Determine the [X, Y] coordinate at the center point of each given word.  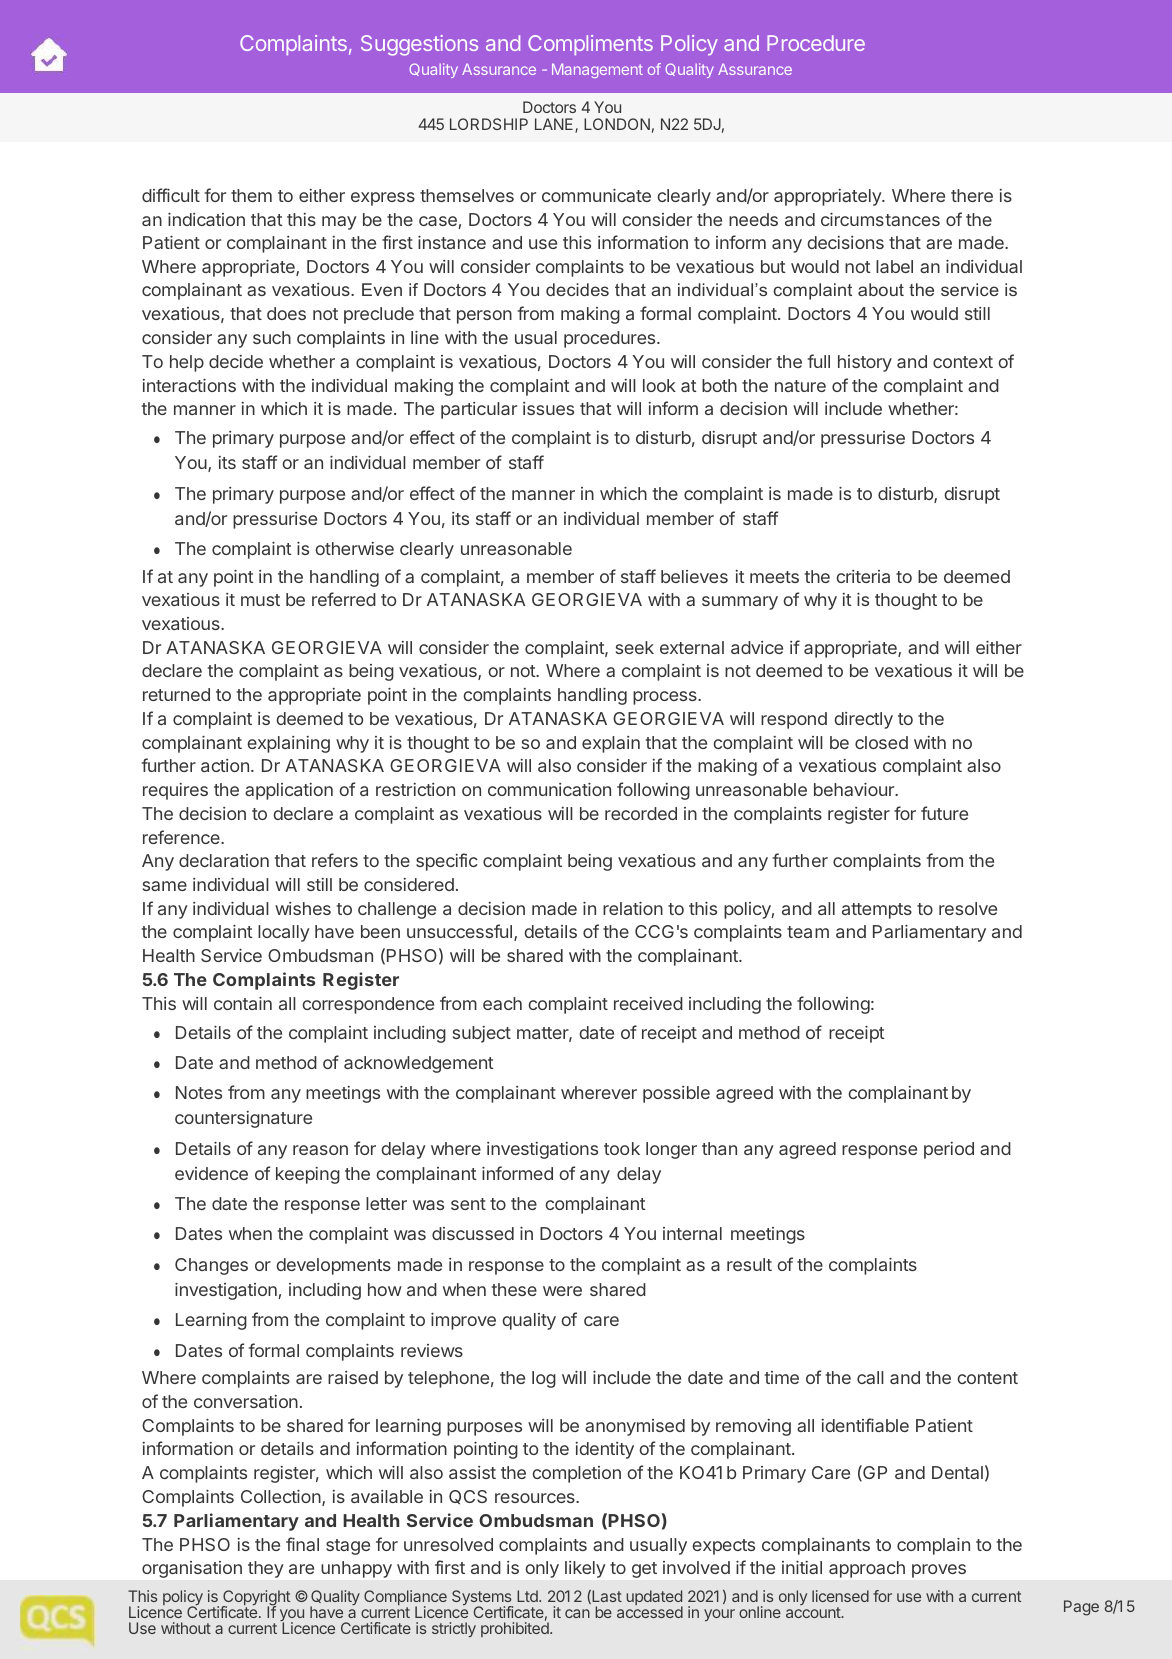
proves [939, 1571]
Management [597, 70]
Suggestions [419, 45]
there [972, 195]
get [644, 1570]
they [265, 1569]
